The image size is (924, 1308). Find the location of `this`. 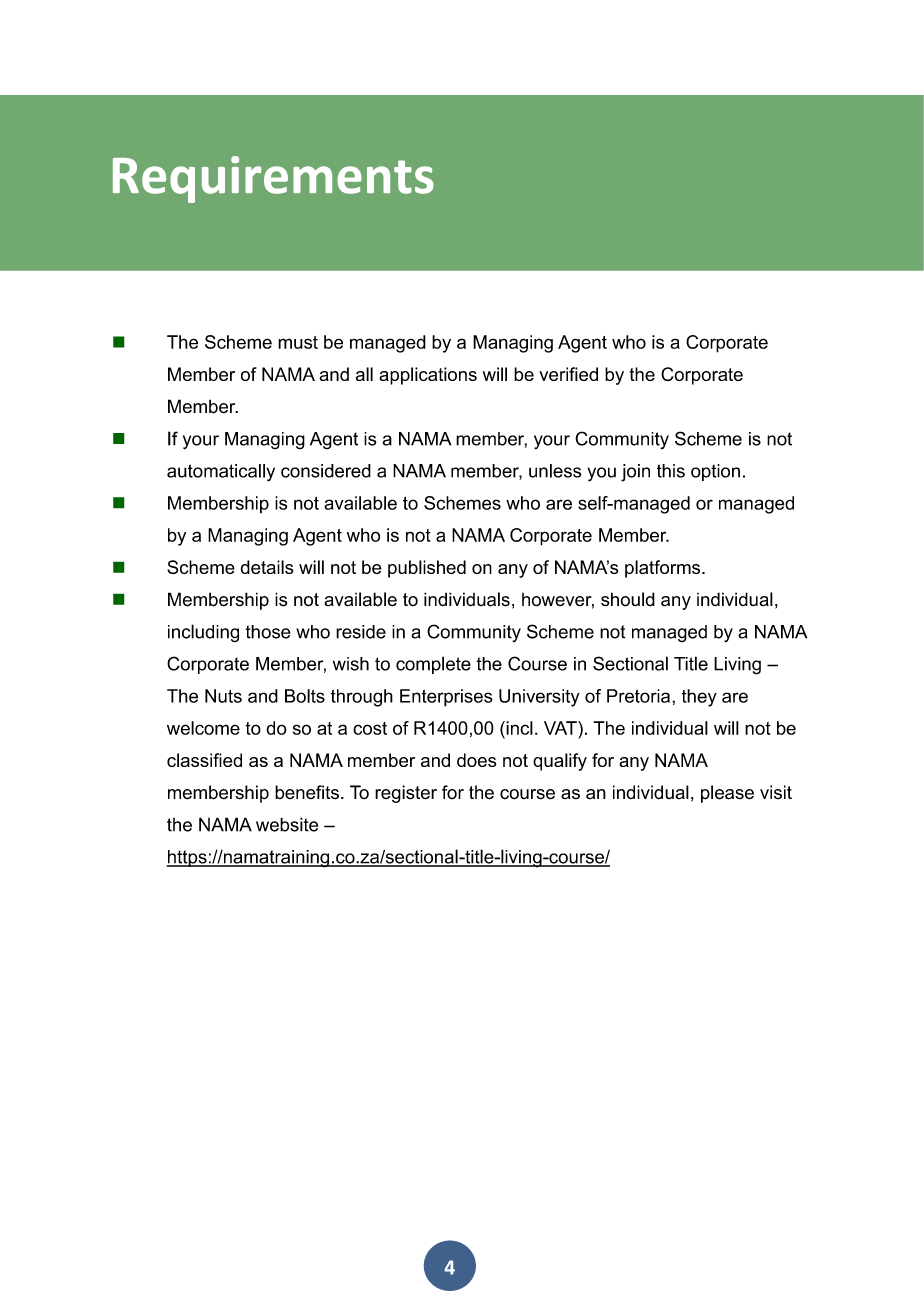

this is located at coordinates (671, 471).
